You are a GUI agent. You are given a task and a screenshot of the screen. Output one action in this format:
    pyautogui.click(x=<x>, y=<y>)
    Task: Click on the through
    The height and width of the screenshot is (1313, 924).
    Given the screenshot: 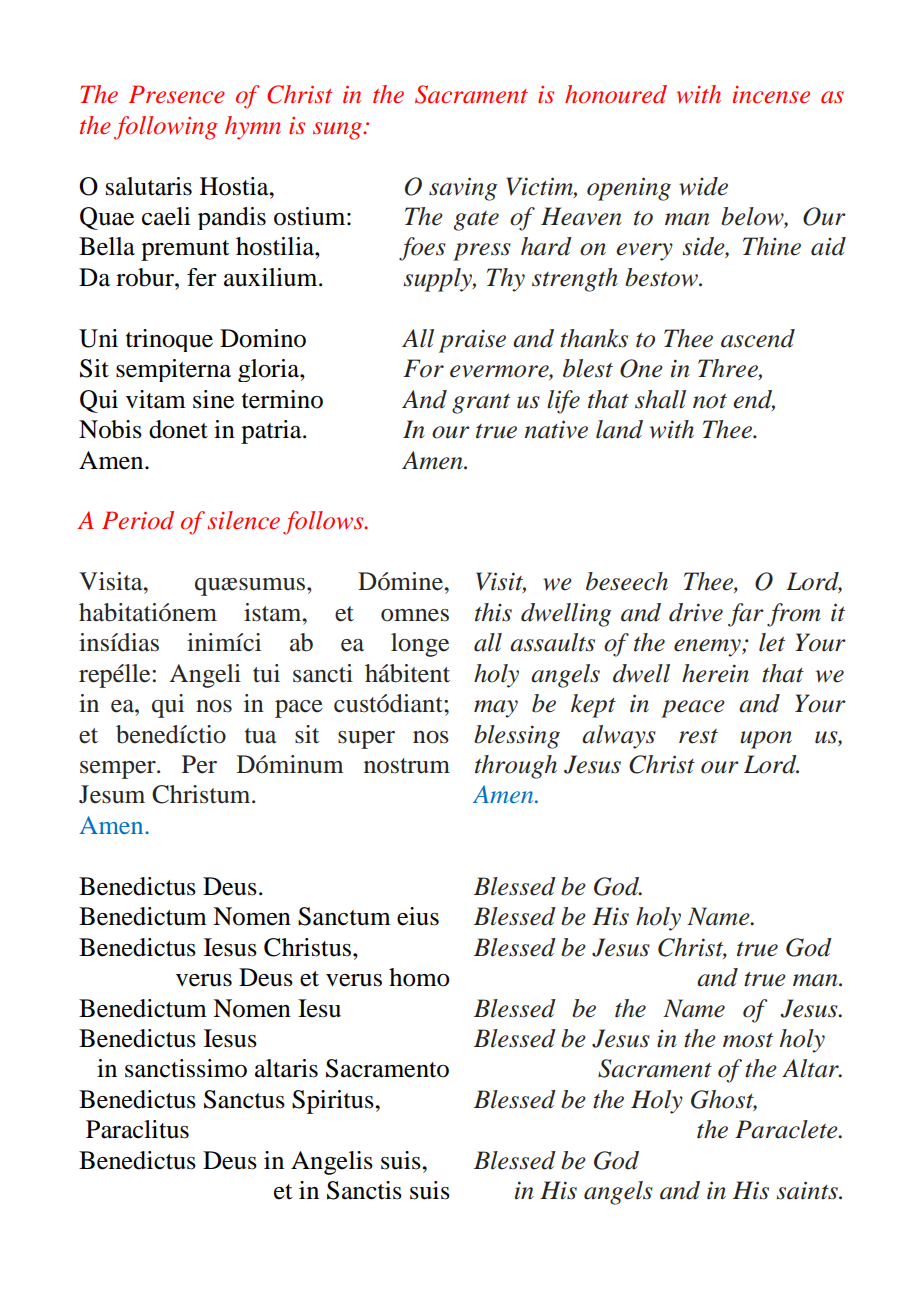 What is the action you would take?
    pyautogui.click(x=516, y=767)
